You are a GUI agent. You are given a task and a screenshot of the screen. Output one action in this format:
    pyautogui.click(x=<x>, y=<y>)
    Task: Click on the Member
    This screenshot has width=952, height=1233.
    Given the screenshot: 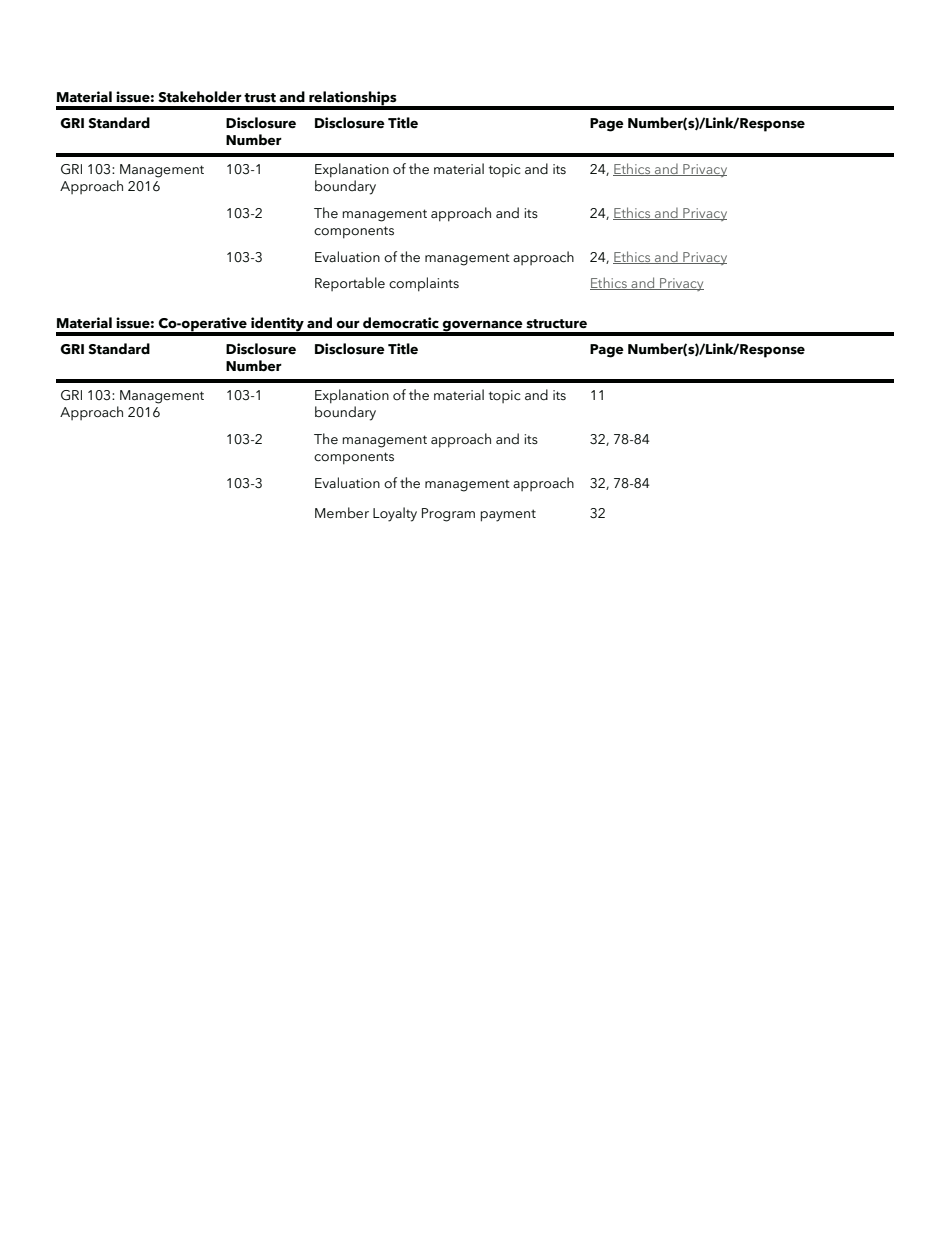 What is the action you would take?
    pyautogui.click(x=342, y=513)
